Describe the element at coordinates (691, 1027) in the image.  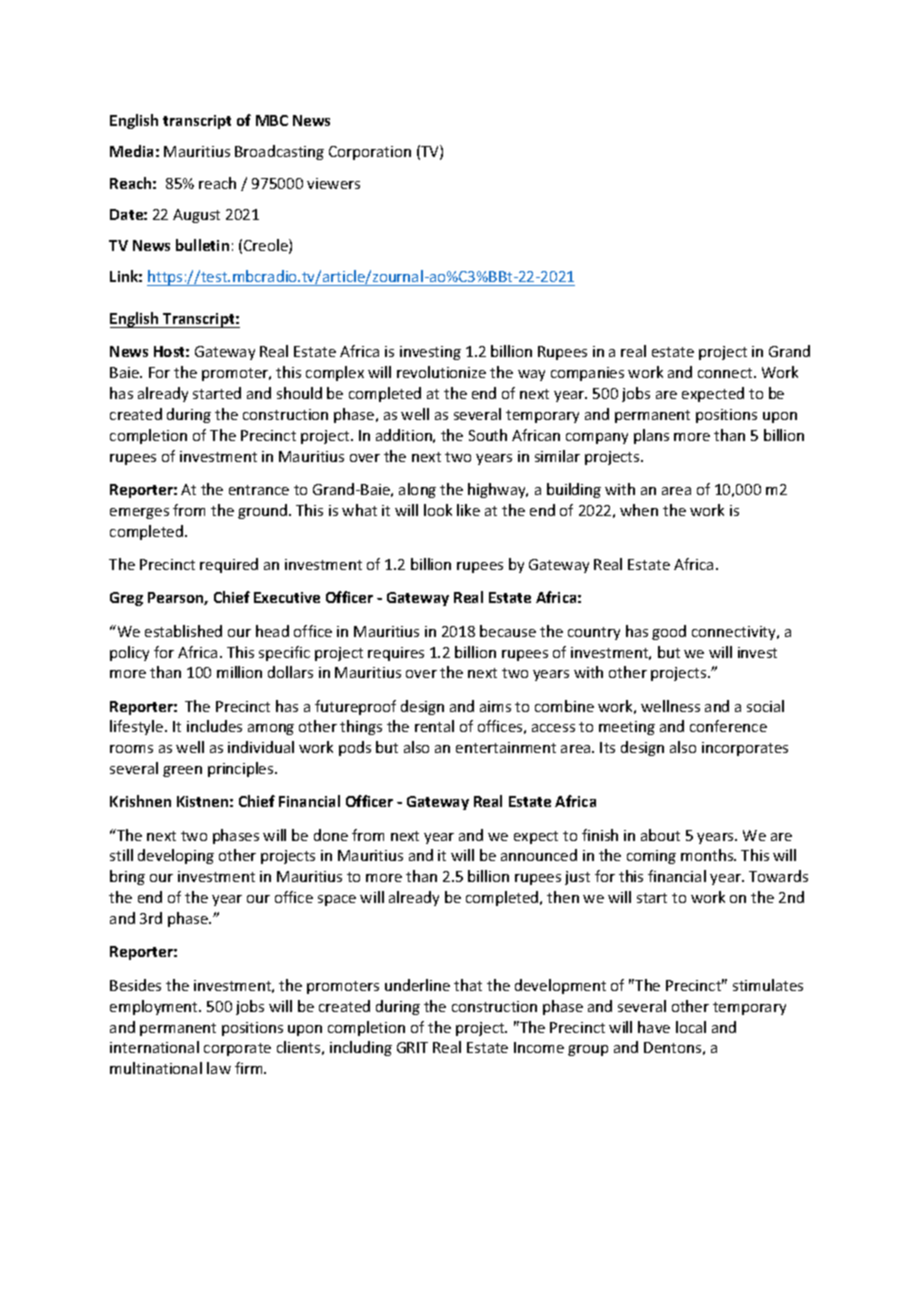
I see `local` at that location.
